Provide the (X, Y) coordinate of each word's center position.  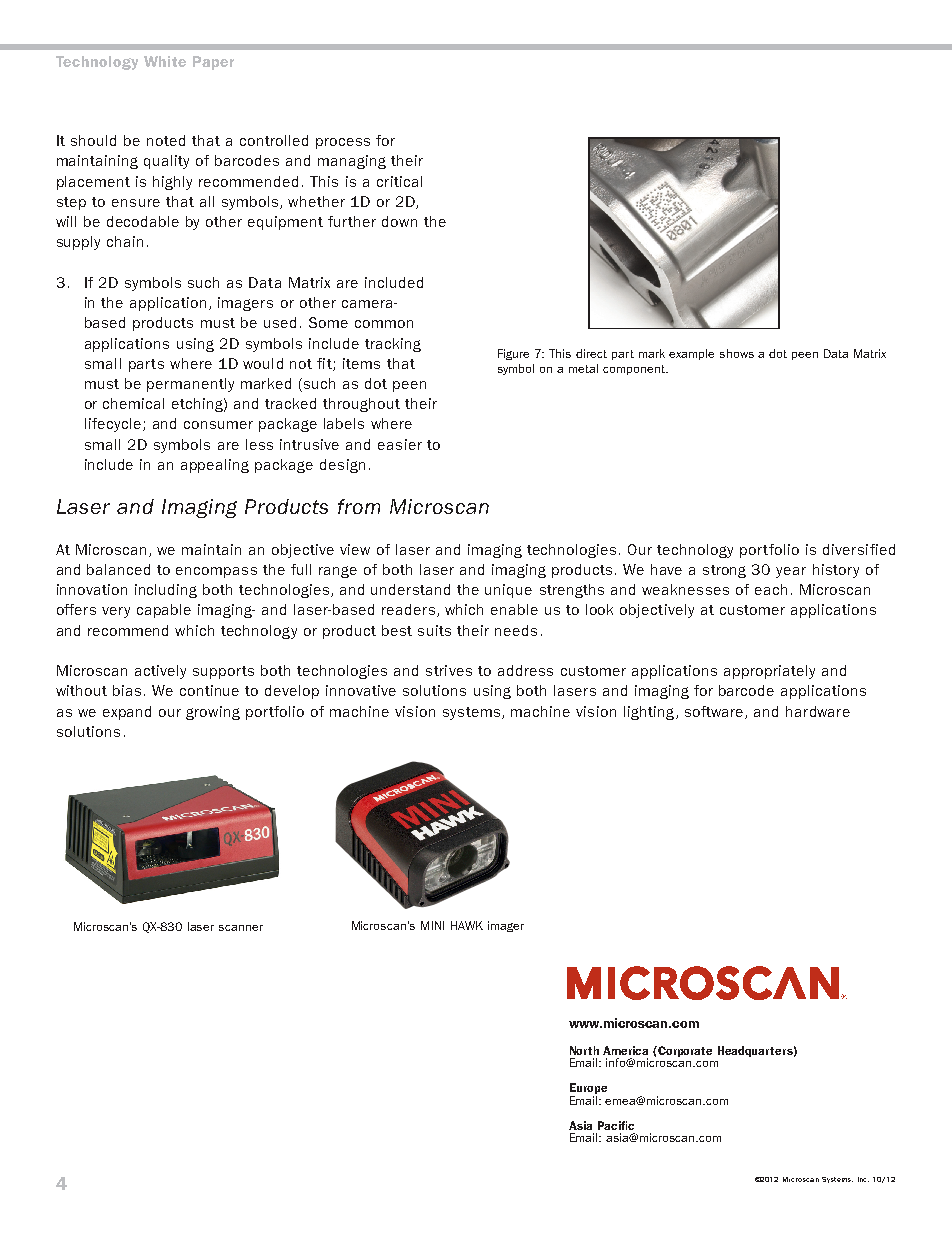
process (343, 143)
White (165, 61)
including (166, 591)
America (625, 1050)
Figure (513, 354)
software (715, 712)
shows (737, 353)
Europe (588, 1090)
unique (508, 591)
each (771, 589)
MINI (432, 925)
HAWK (467, 925)
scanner (241, 928)
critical (399, 181)
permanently (190, 385)
